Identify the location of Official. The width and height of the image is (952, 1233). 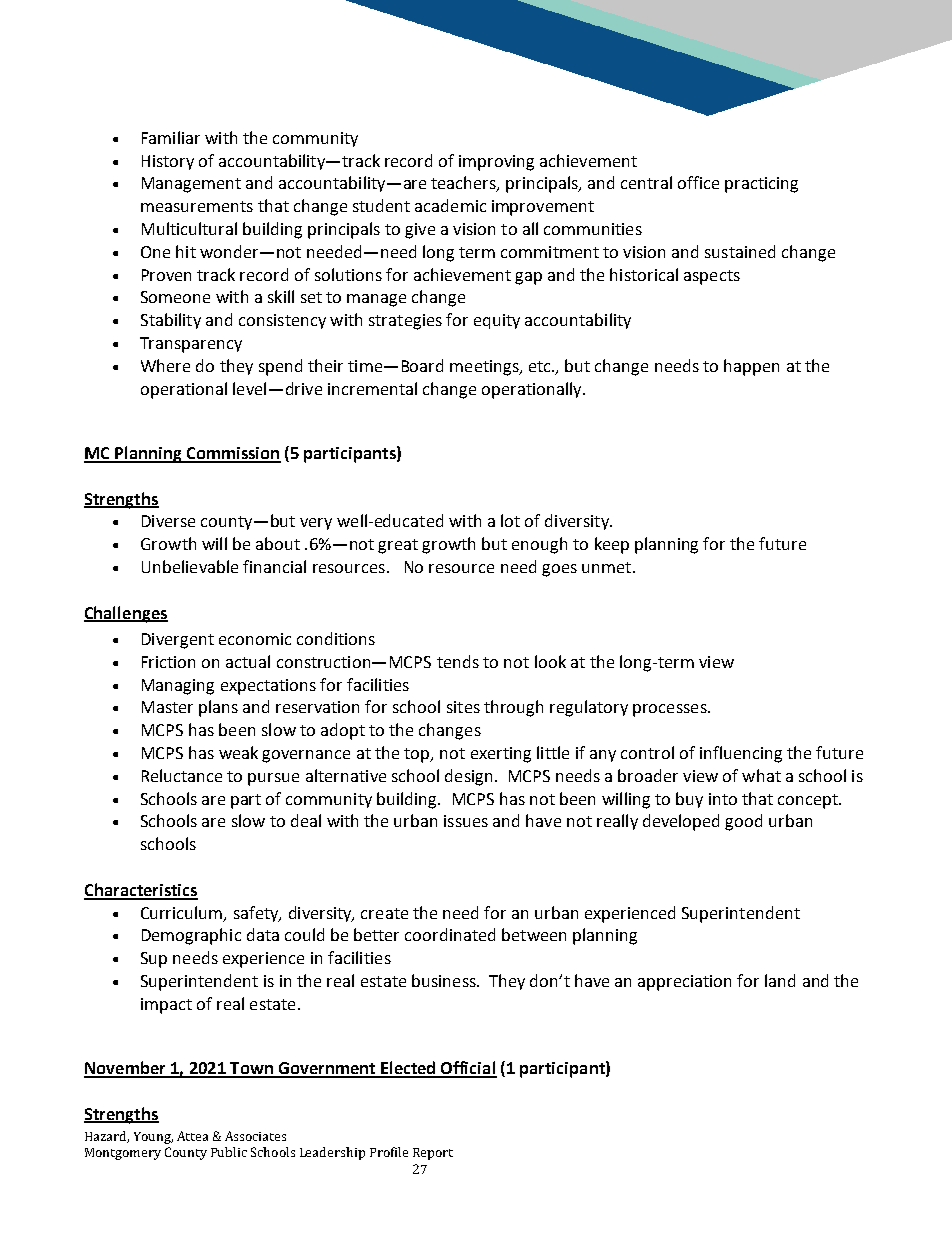
(468, 1069).
